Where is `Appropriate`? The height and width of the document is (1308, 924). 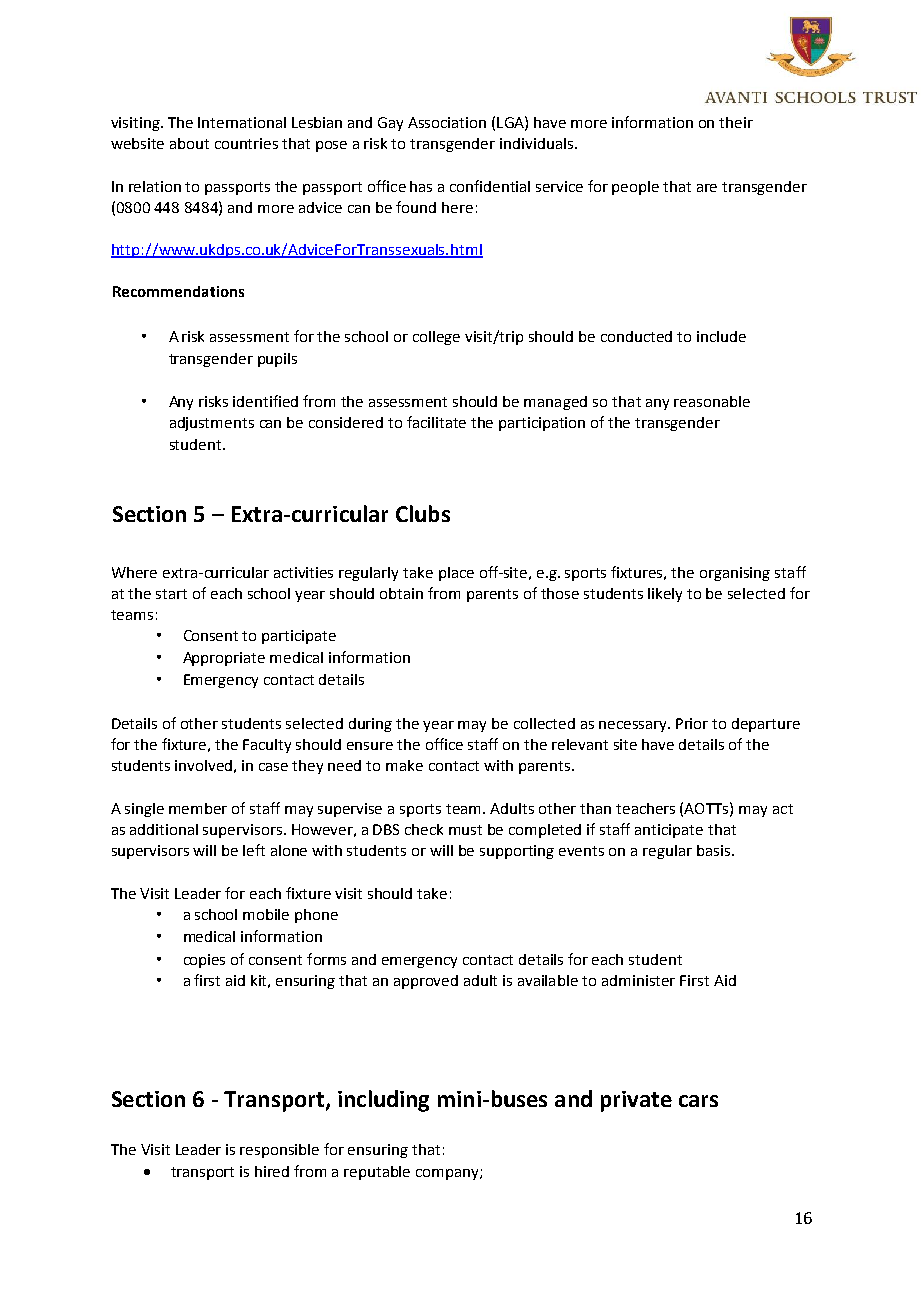
Appropriate is located at coordinates (224, 659).
